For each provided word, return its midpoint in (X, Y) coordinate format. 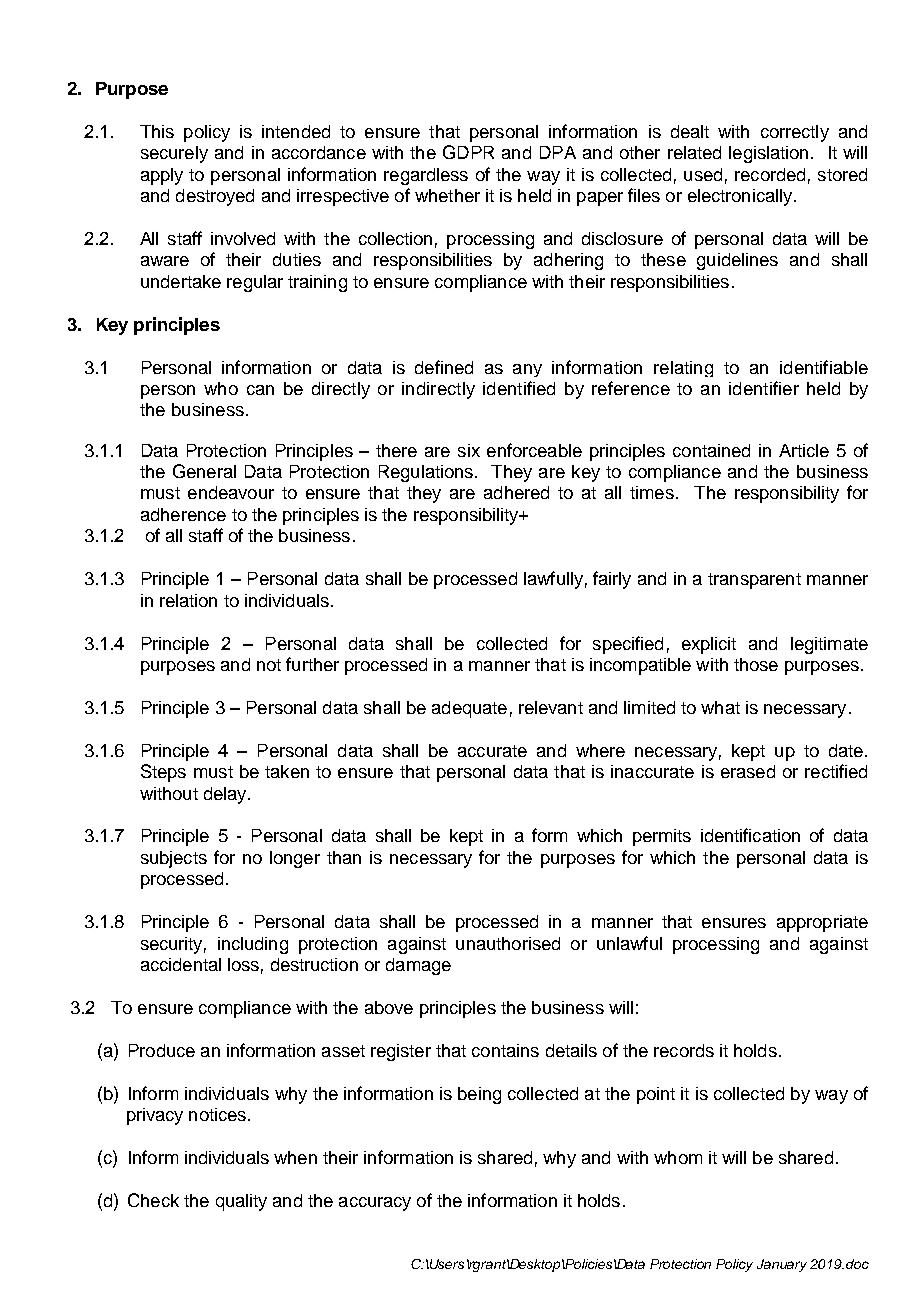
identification (750, 835)
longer (295, 859)
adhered (516, 492)
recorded (770, 174)
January (782, 1265)
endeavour (231, 492)
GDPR (468, 152)
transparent (754, 581)
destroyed (215, 197)
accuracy (375, 1204)
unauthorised (508, 943)
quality (241, 1202)
